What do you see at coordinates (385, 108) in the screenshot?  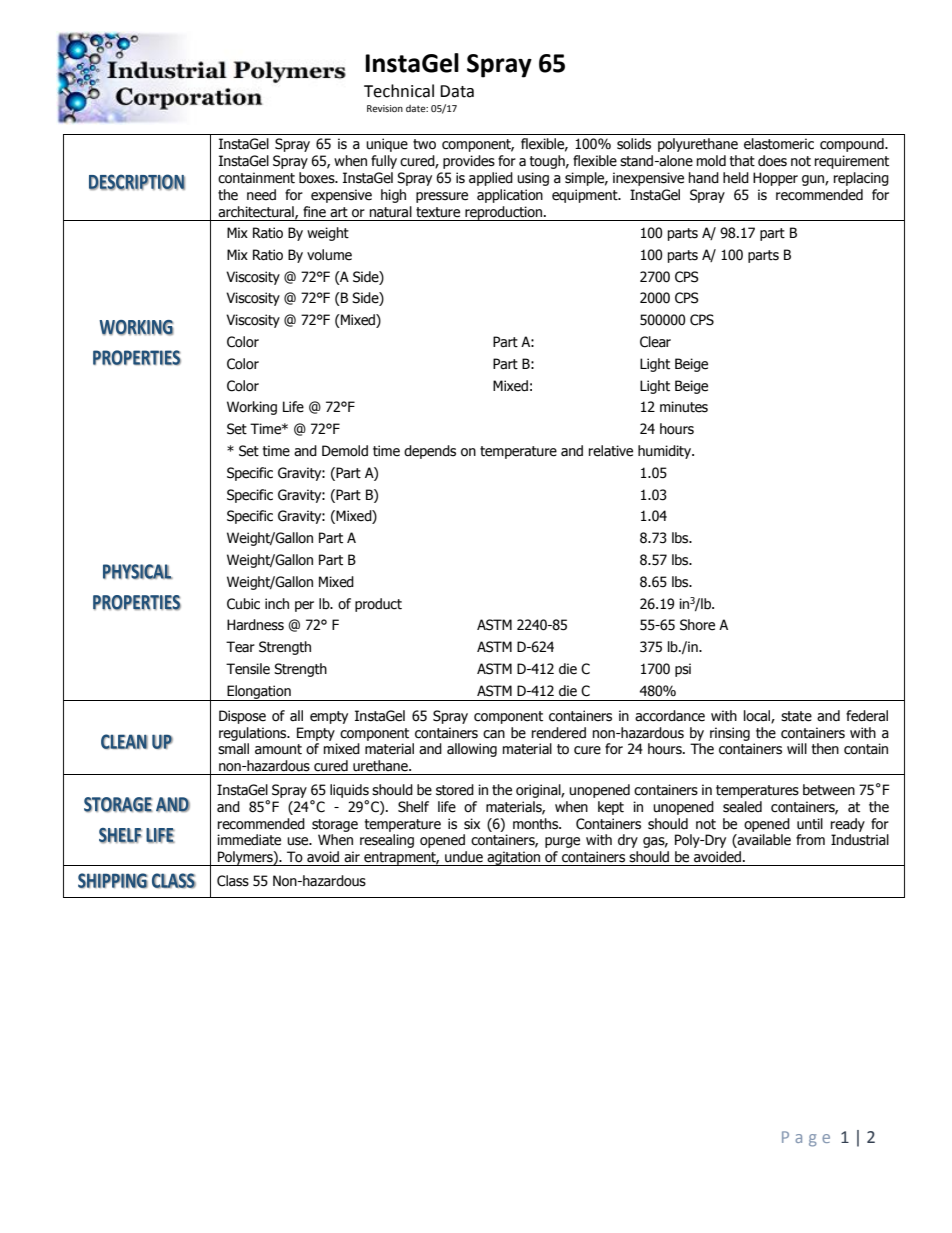 I see `Revision` at bounding box center [385, 108].
